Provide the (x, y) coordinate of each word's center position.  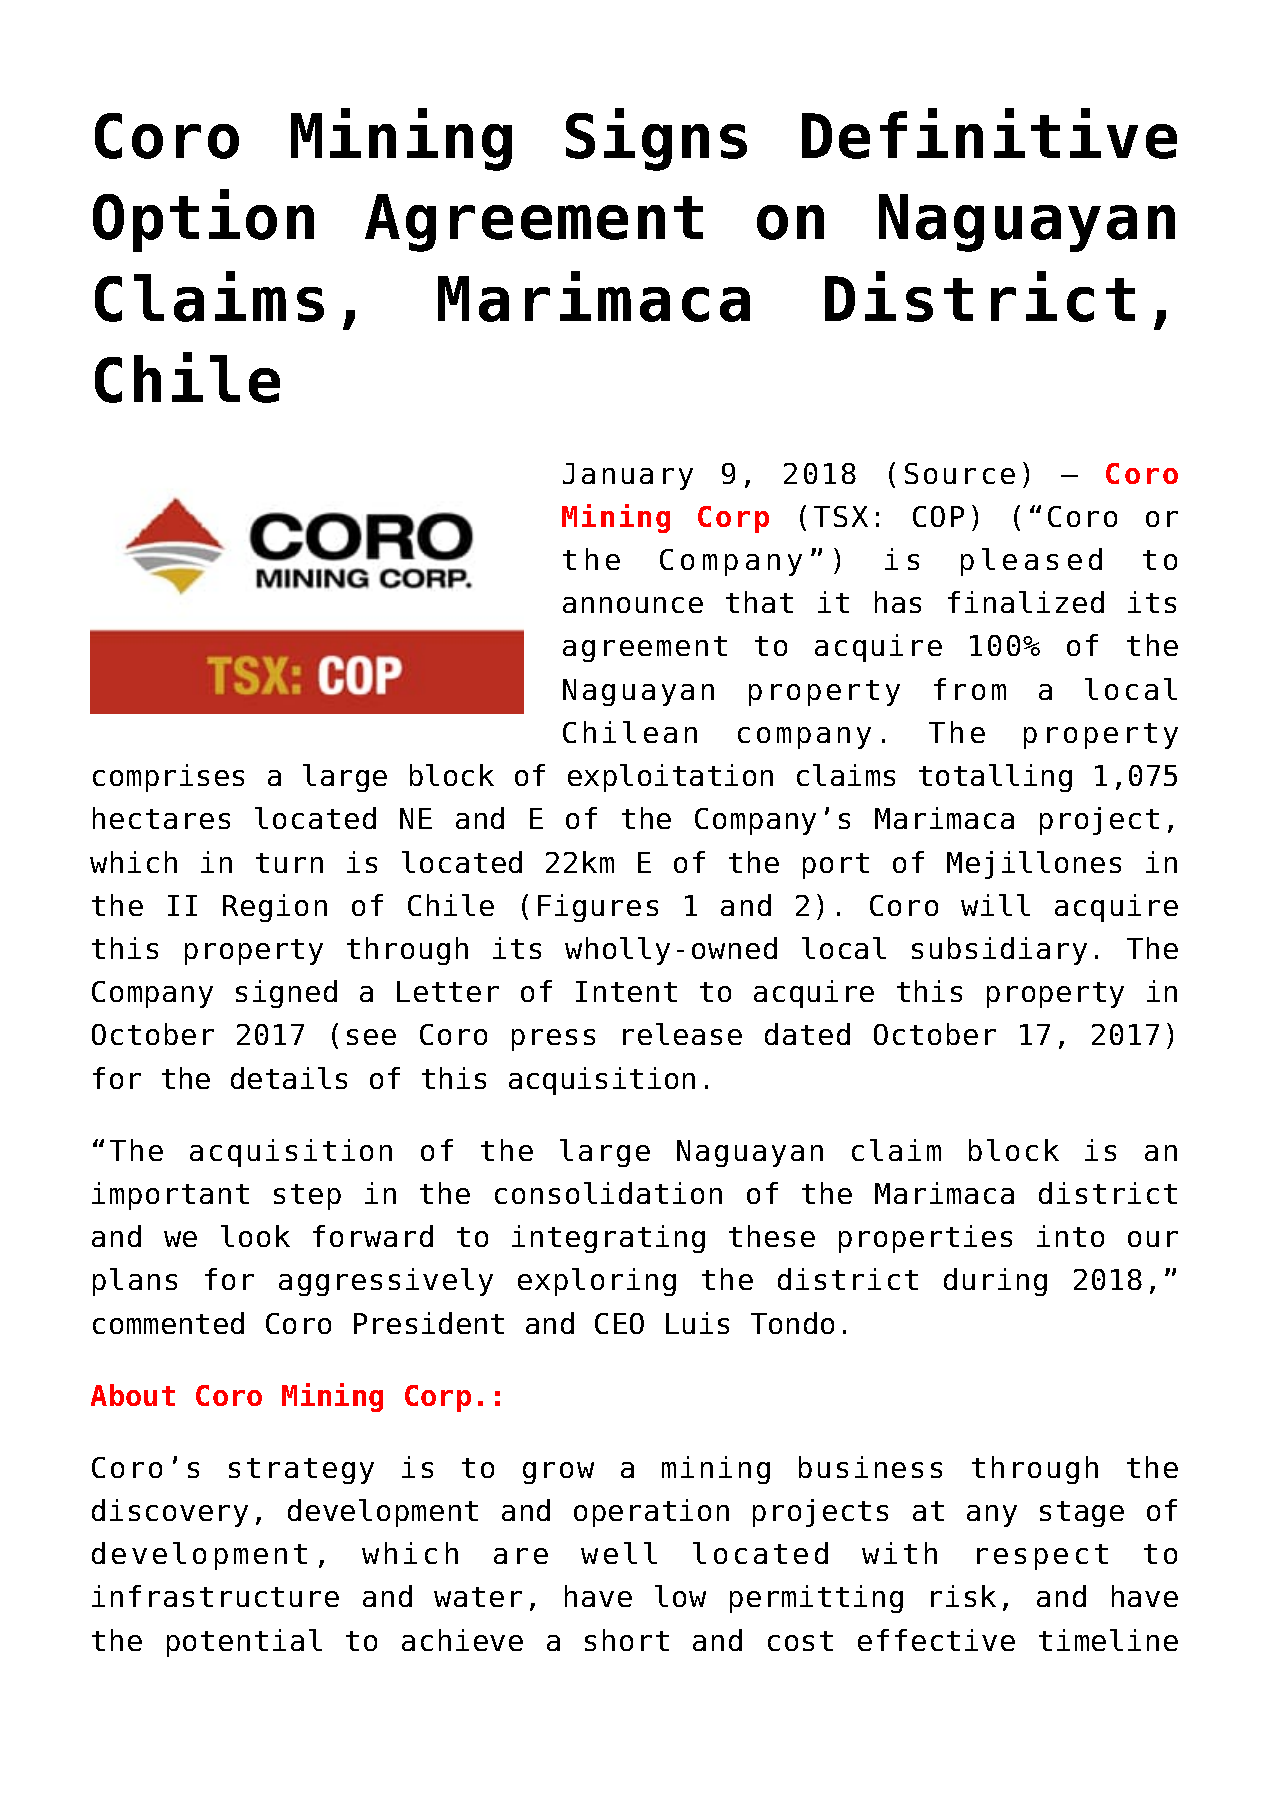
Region (275, 908)
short (627, 1640)
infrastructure (215, 1596)
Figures (598, 908)
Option (203, 220)
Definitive (989, 133)
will (995, 905)
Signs (656, 139)
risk (963, 1596)
